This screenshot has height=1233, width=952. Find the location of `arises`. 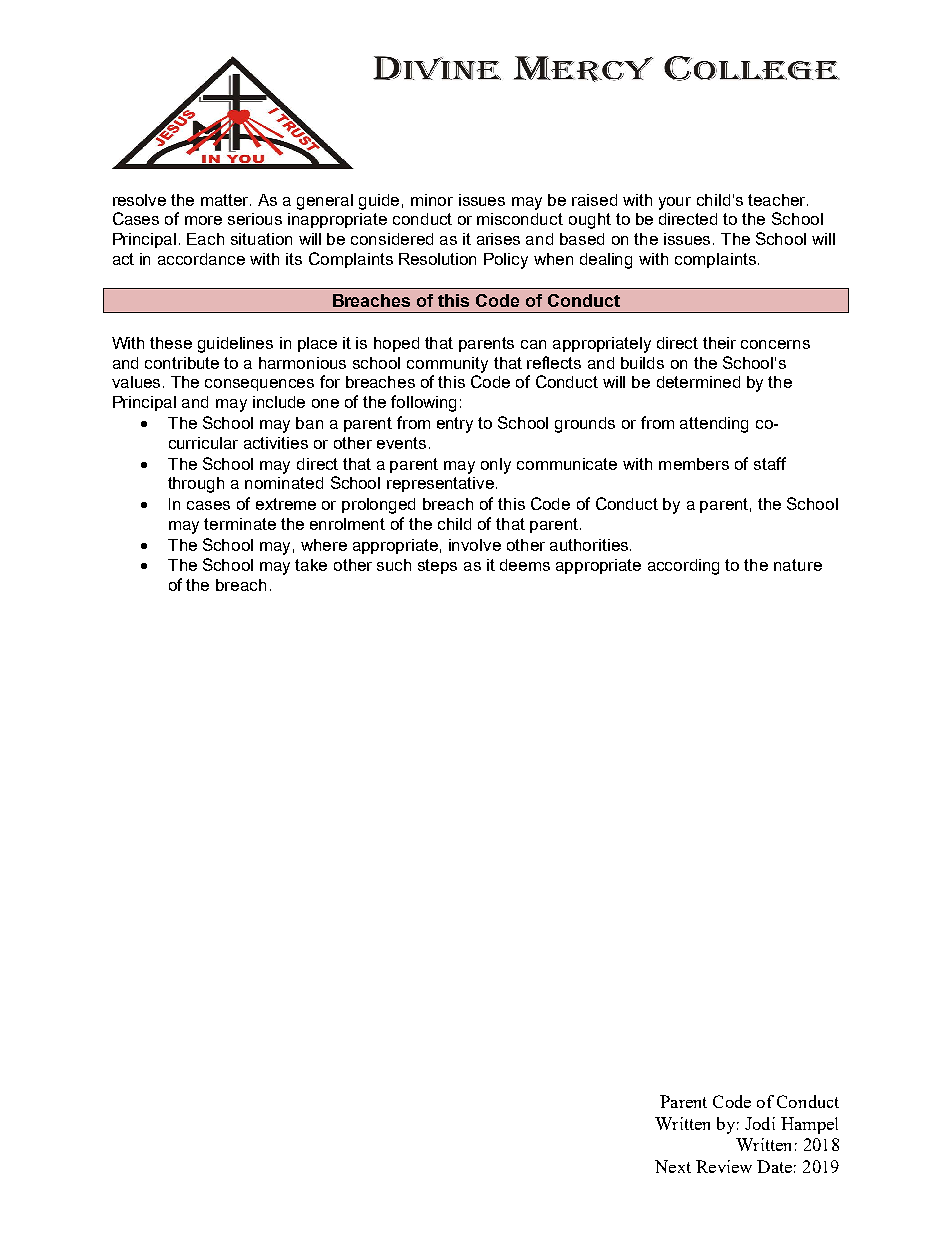

arises is located at coordinates (498, 239).
